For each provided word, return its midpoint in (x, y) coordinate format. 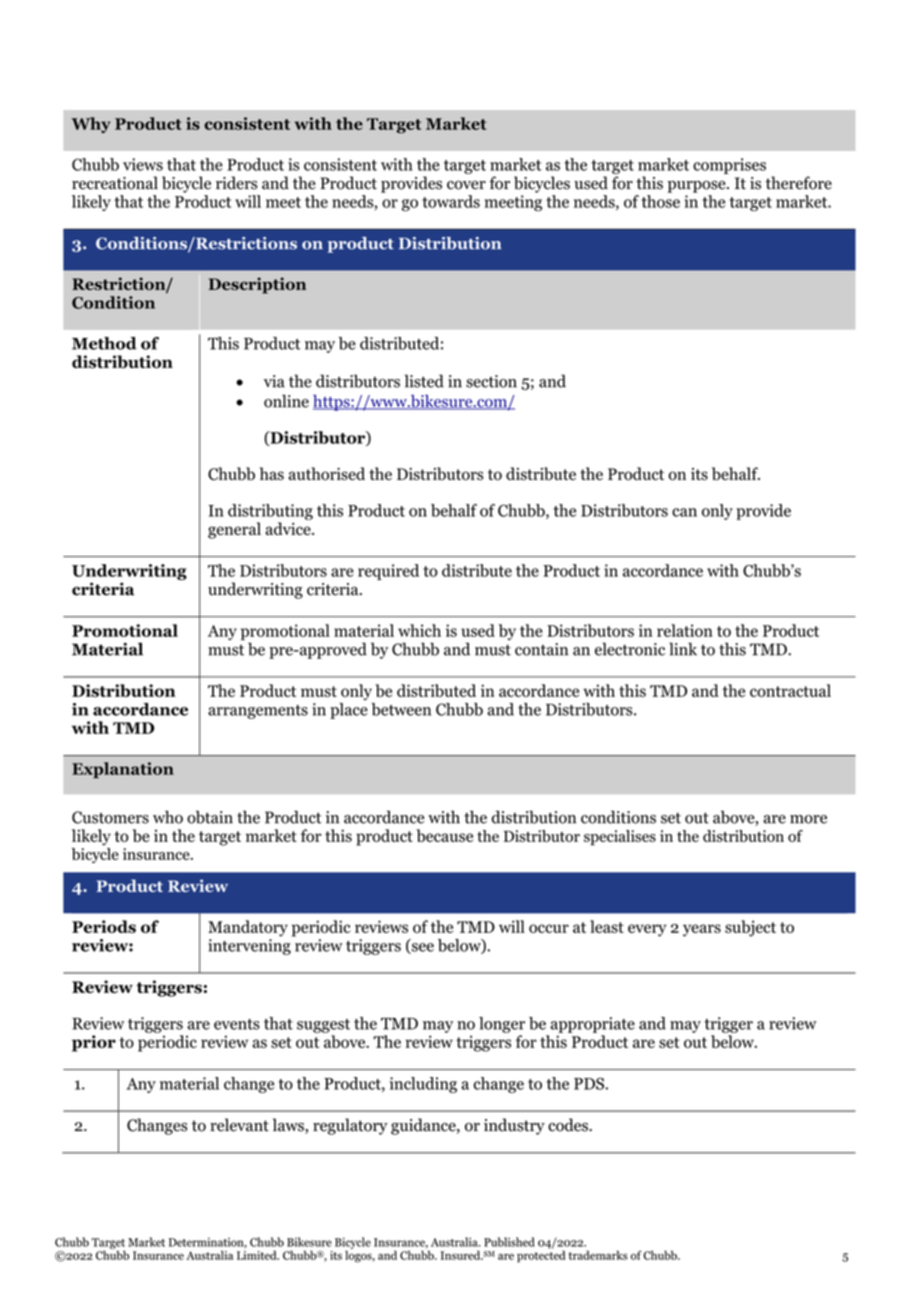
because (444, 835)
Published (509, 1242)
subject (750, 928)
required (388, 572)
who (168, 817)
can (684, 512)
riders (236, 183)
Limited (258, 1255)
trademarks (598, 1255)
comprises (729, 166)
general (234, 530)
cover (466, 185)
